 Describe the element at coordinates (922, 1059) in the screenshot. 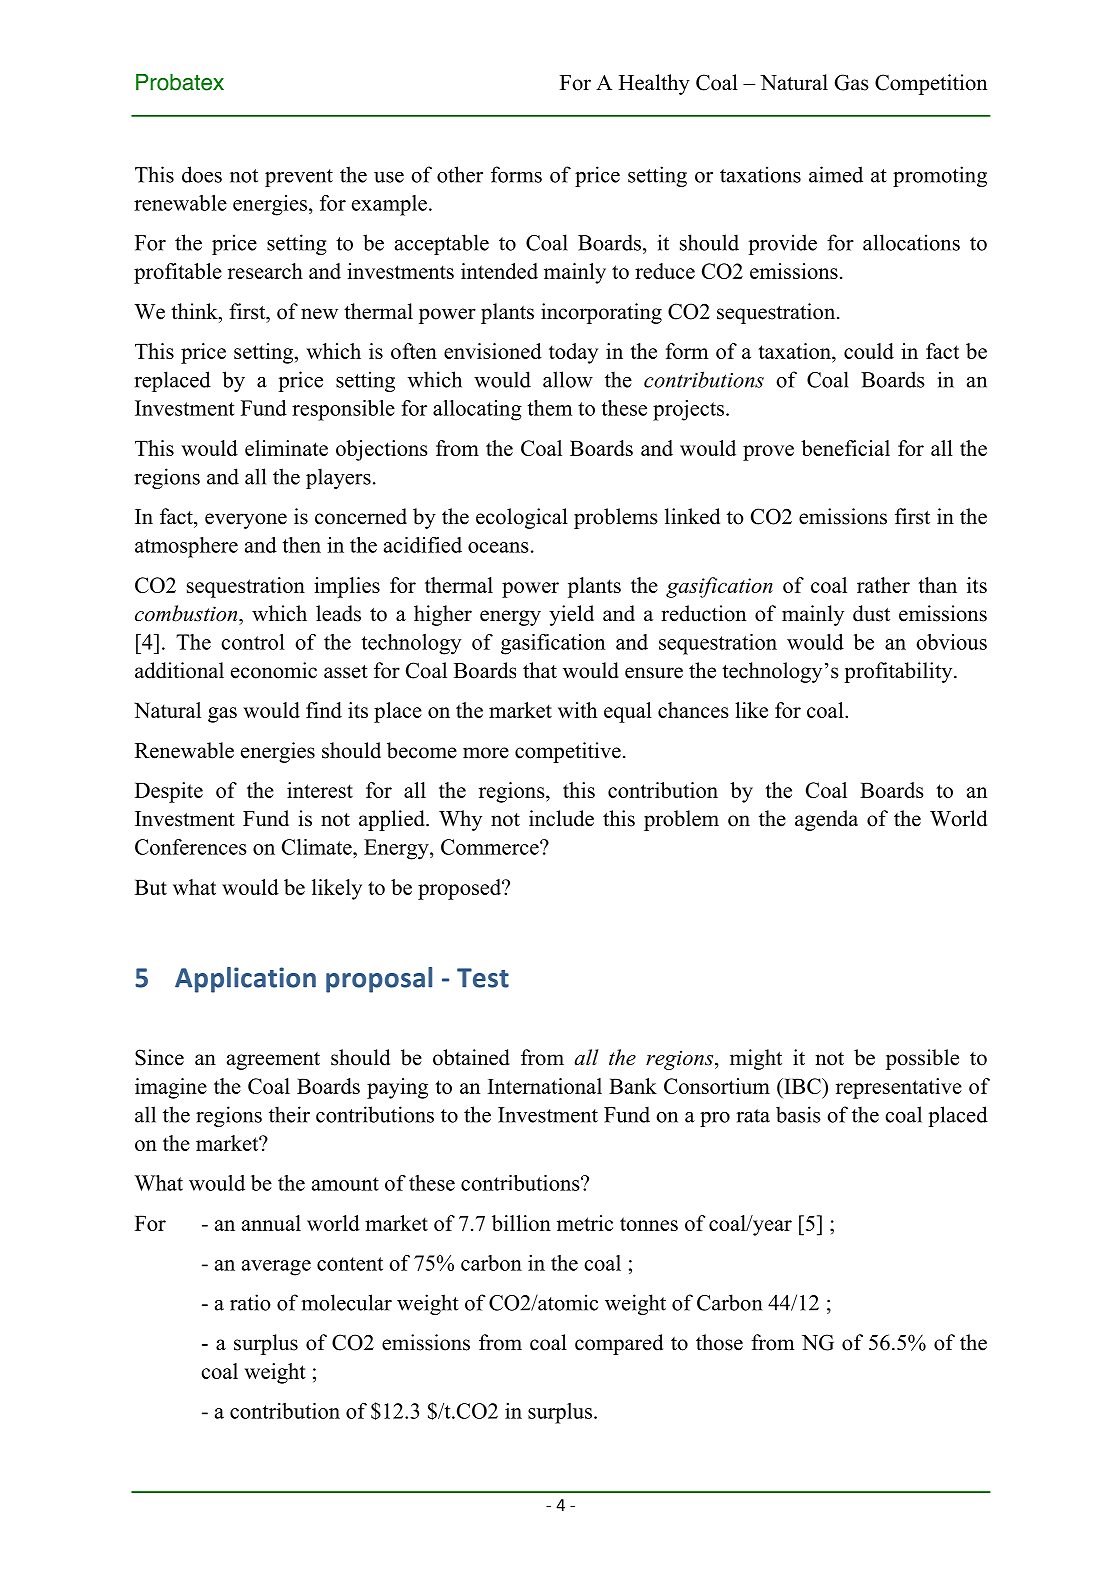

I see `possible` at that location.
